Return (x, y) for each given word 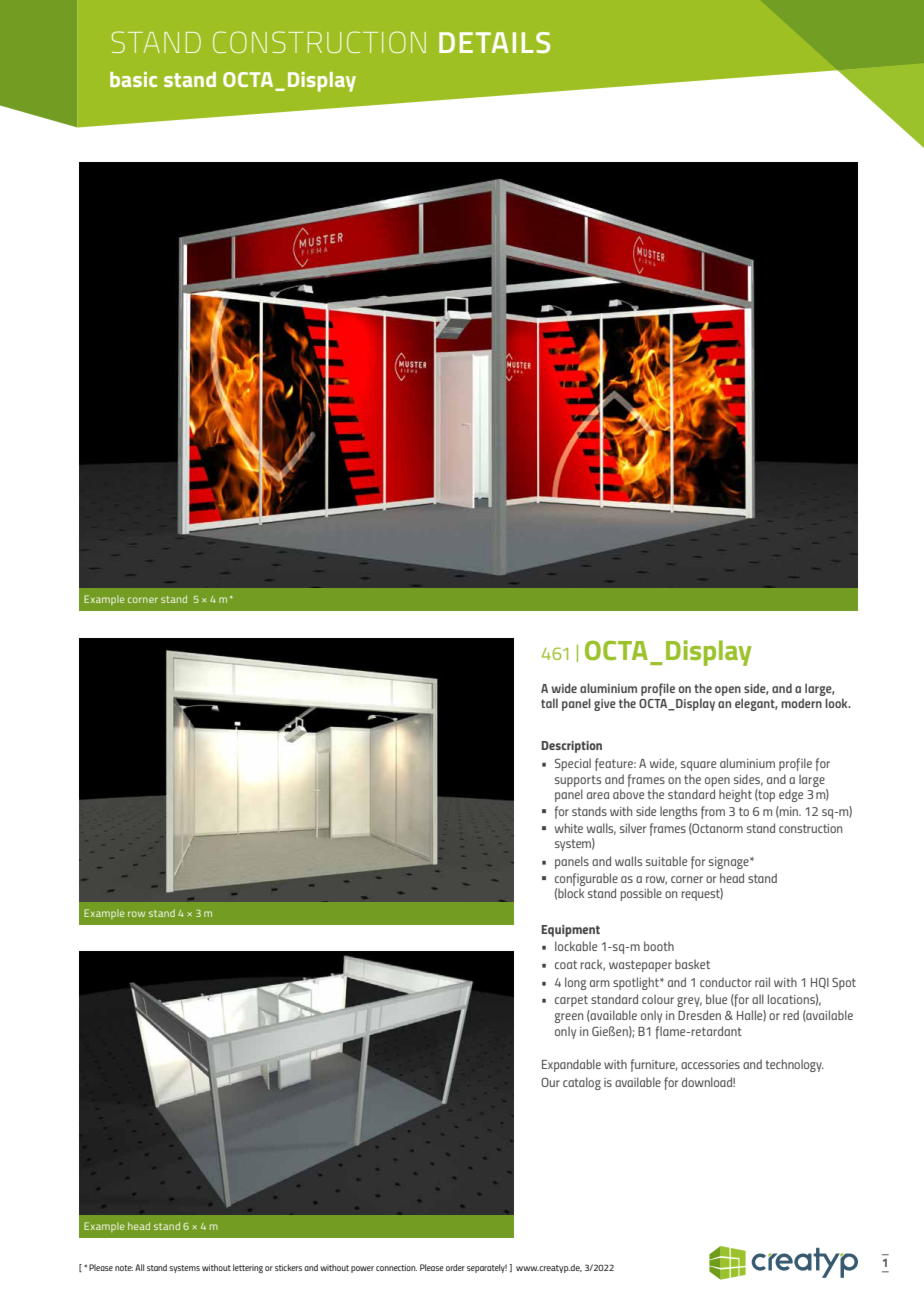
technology (795, 1065)
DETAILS (494, 42)
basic (133, 79)
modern (801, 703)
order (455, 1267)
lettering (248, 1268)
